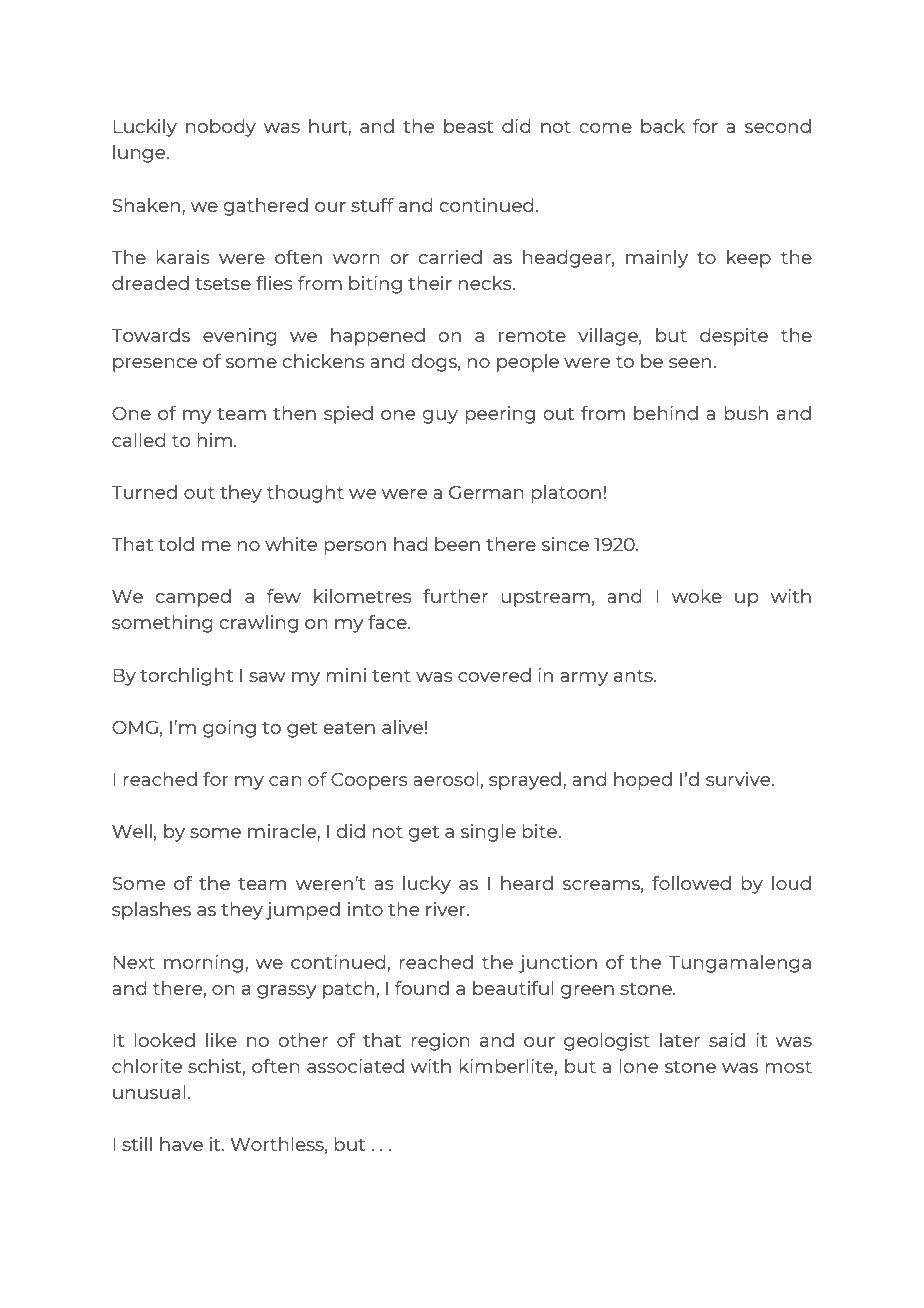 The image size is (924, 1308). I want to click on morning, so click(203, 964).
